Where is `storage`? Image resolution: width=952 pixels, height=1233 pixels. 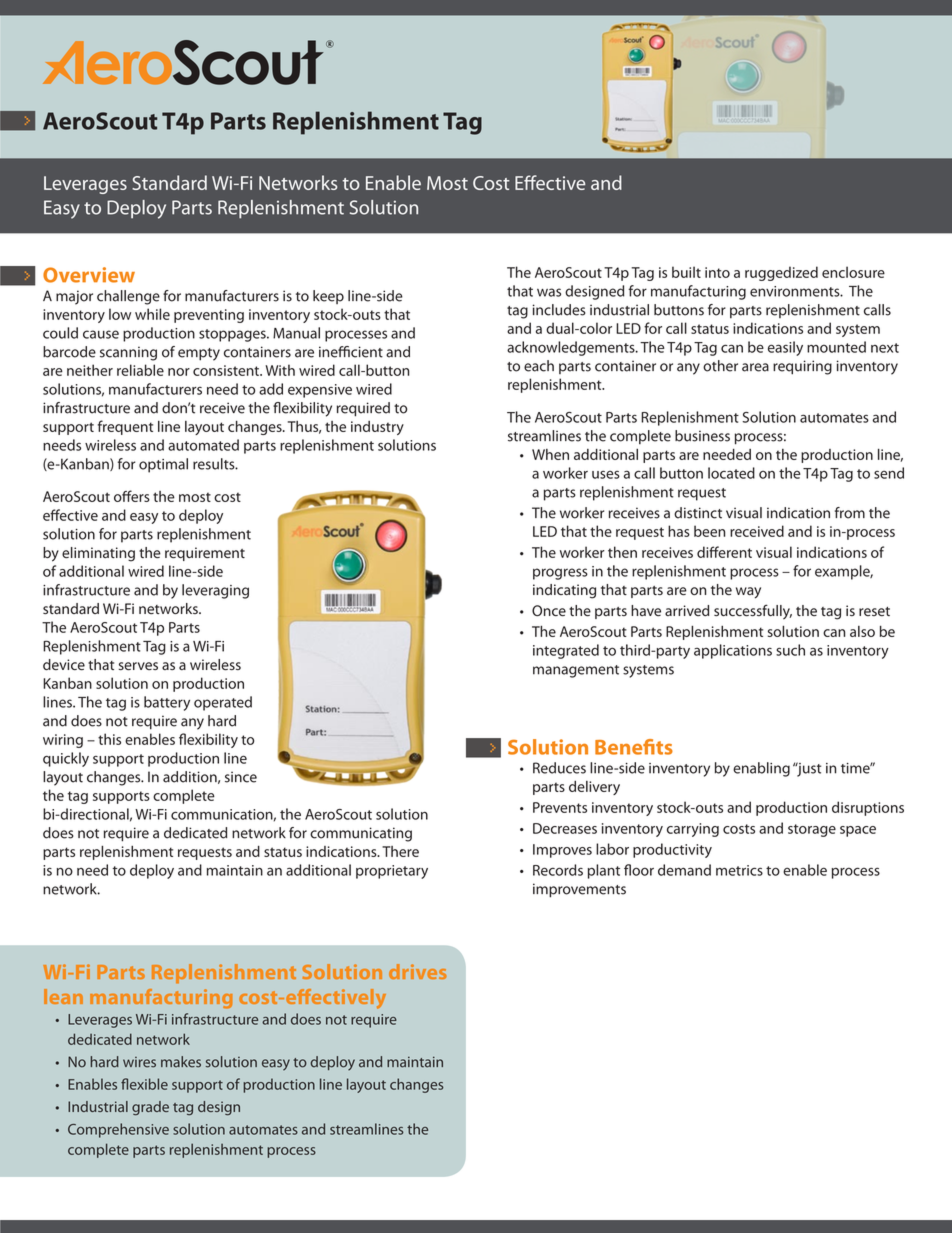
storage is located at coordinates (812, 830).
